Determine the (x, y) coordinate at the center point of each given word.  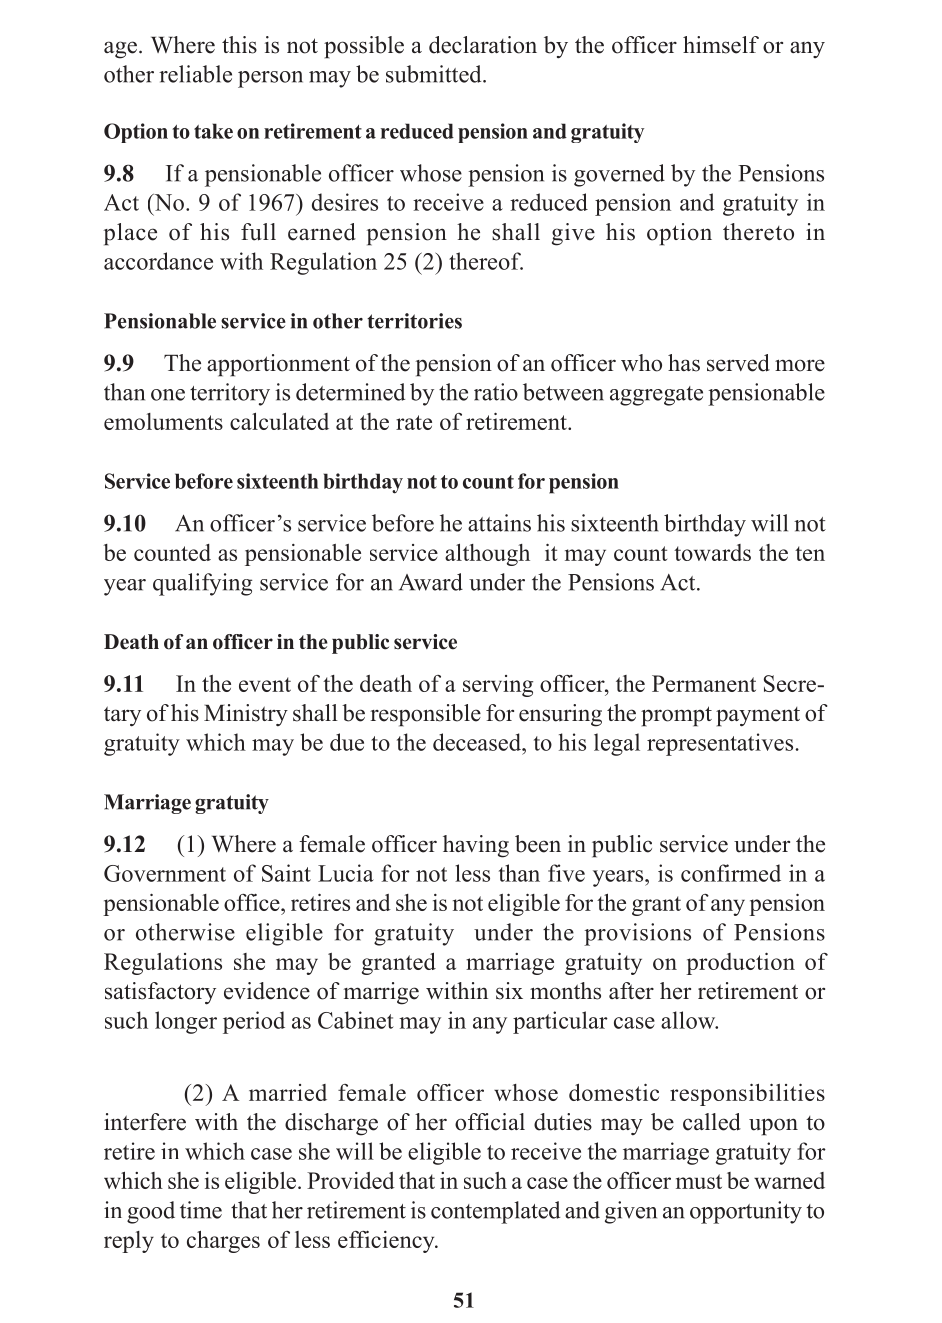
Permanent (704, 683)
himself (721, 45)
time (201, 1210)
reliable (195, 74)
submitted (435, 74)
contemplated (495, 1212)
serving (498, 686)
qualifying (202, 584)
